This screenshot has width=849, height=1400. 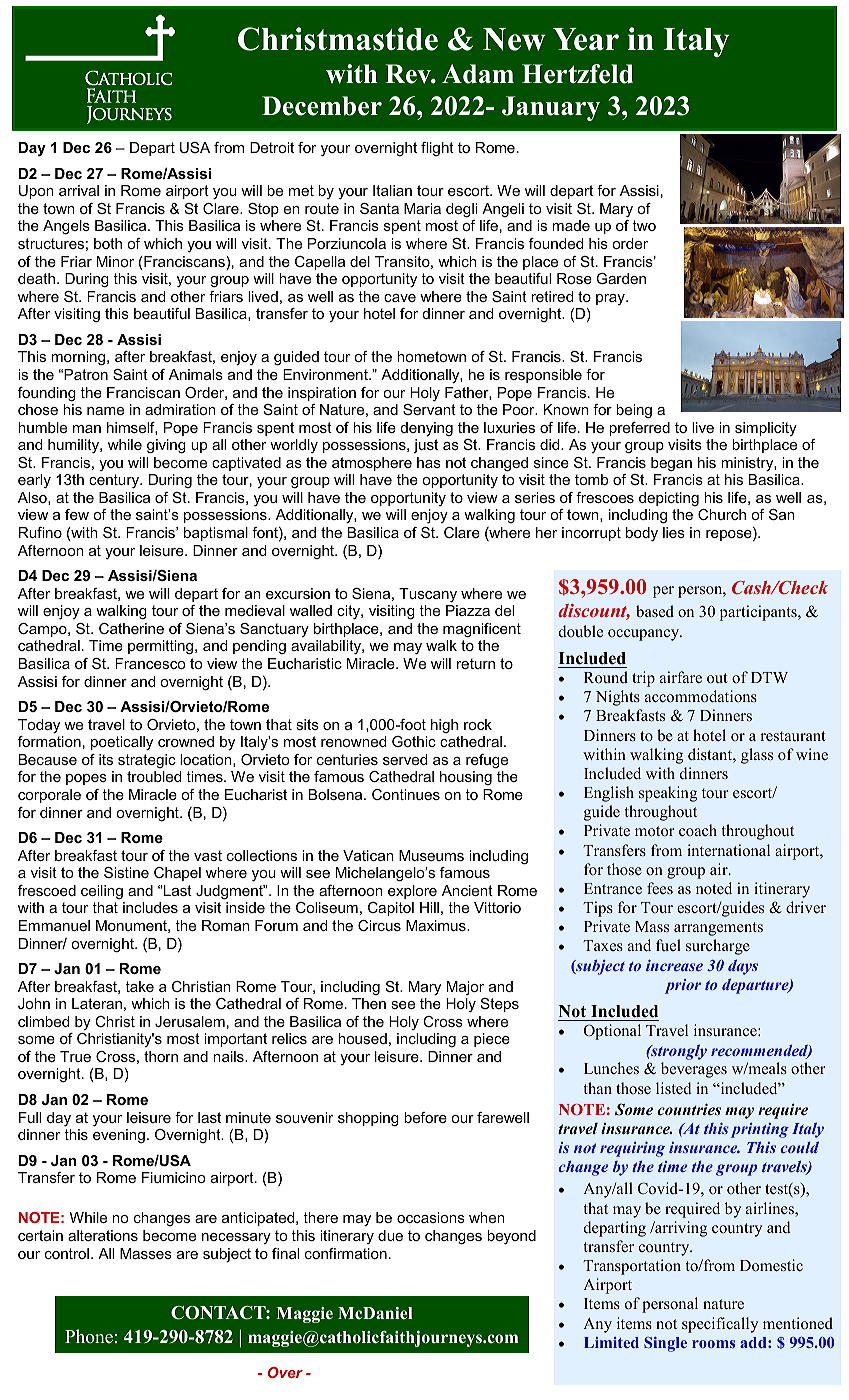 I want to click on Adam, so click(x=478, y=74).
